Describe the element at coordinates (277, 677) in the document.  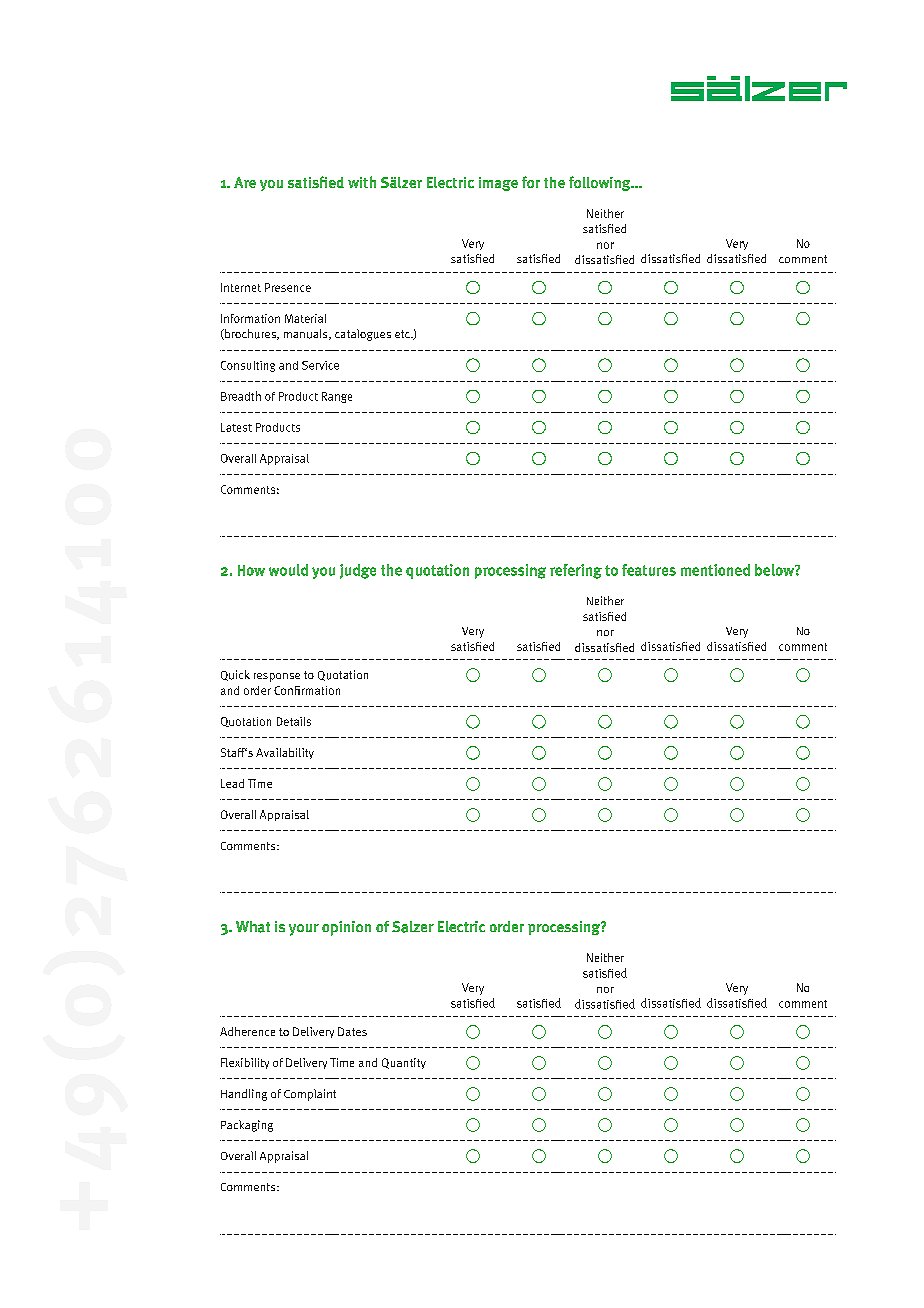
I see `response` at that location.
